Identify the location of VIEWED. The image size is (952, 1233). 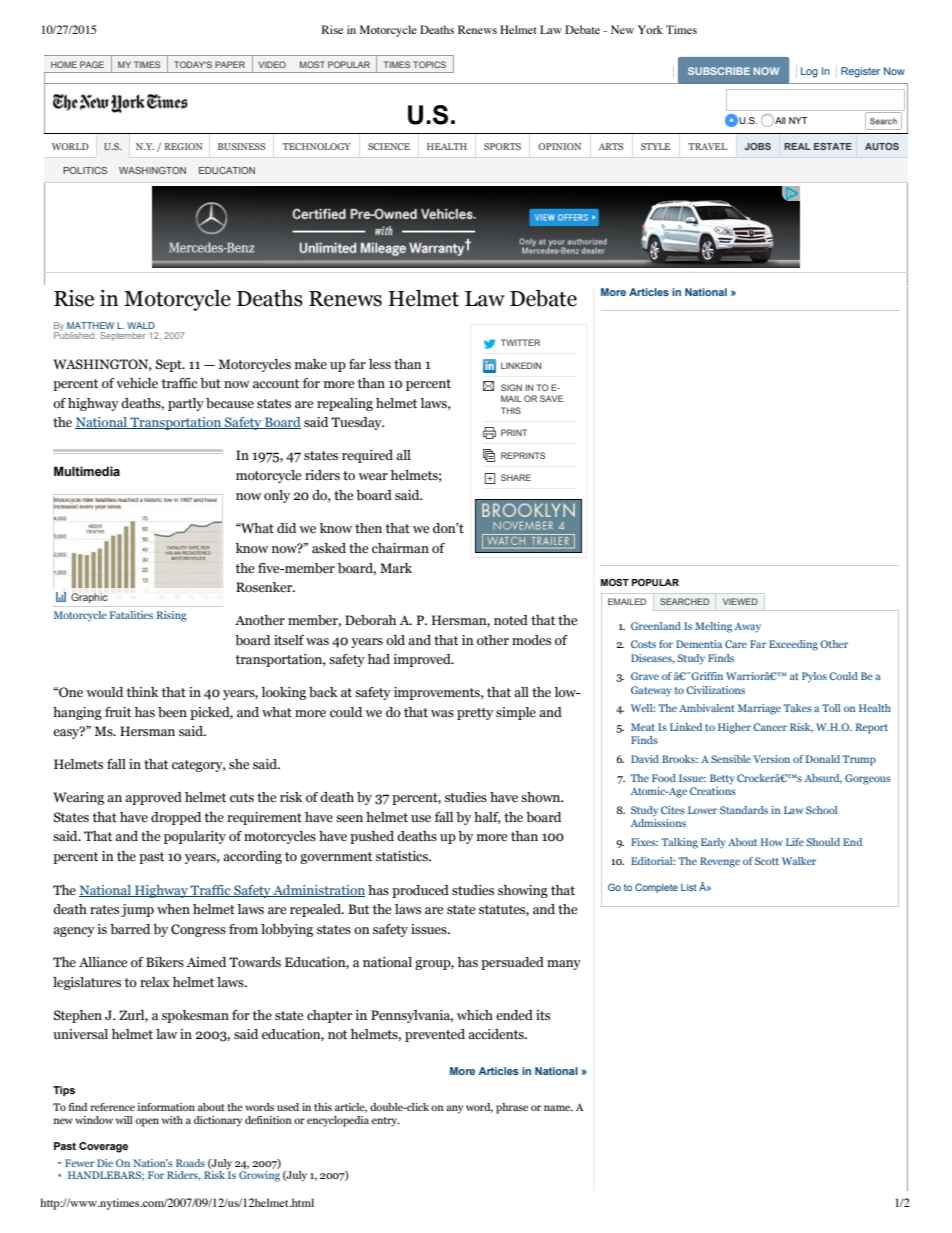
(740, 601).
